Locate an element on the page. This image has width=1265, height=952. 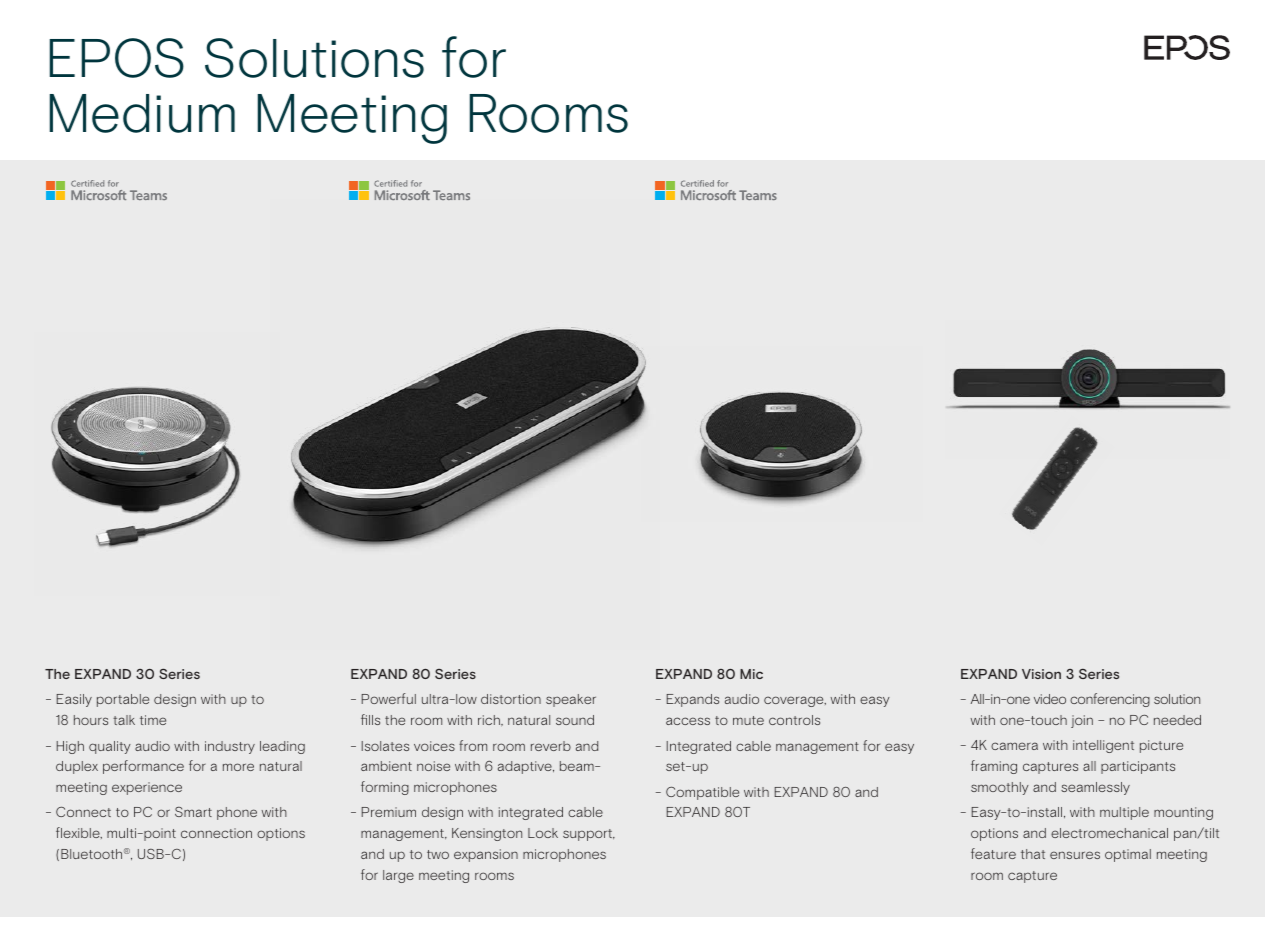
Easily is located at coordinates (74, 700).
